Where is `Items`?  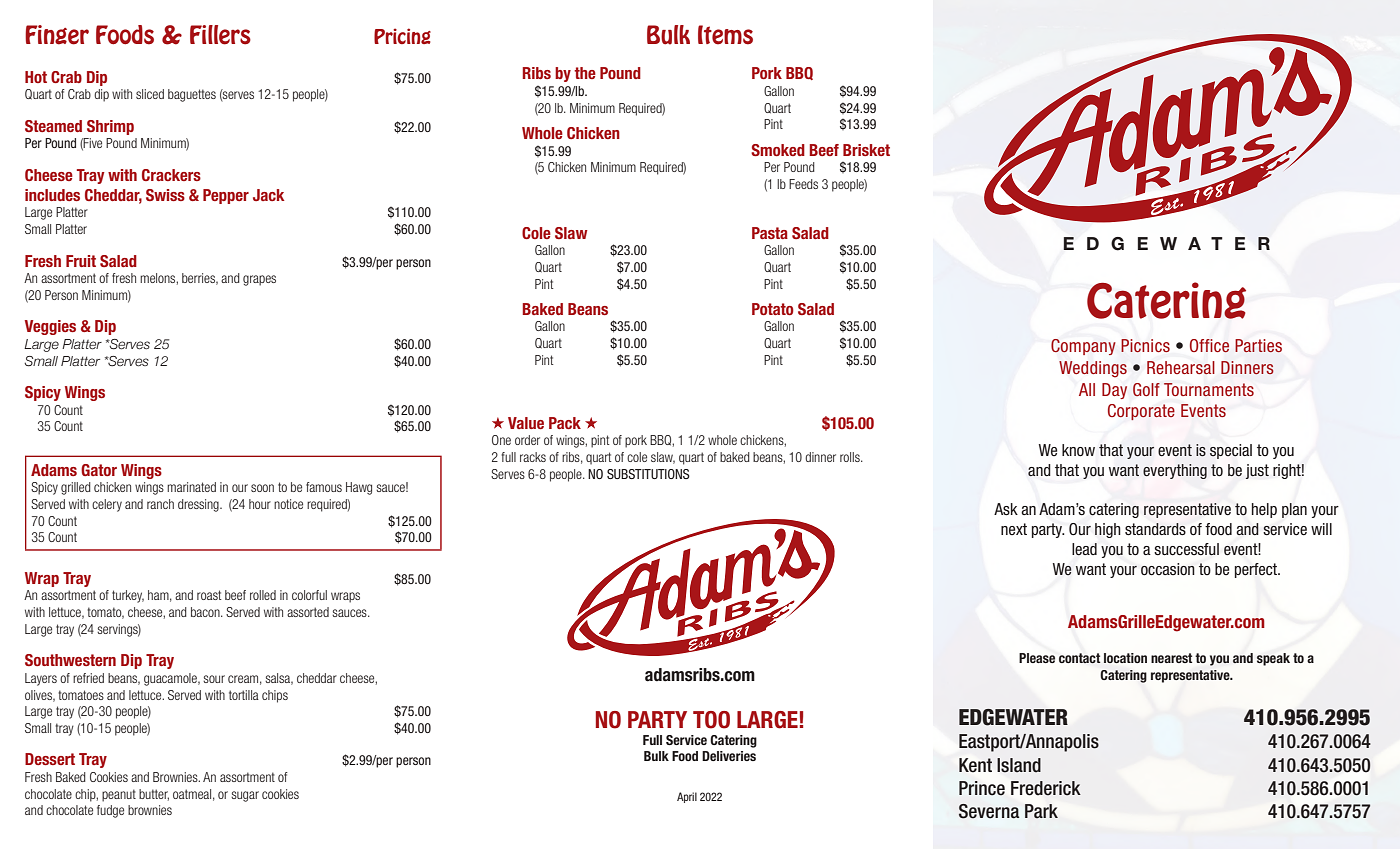 Items is located at coordinates (725, 35).
